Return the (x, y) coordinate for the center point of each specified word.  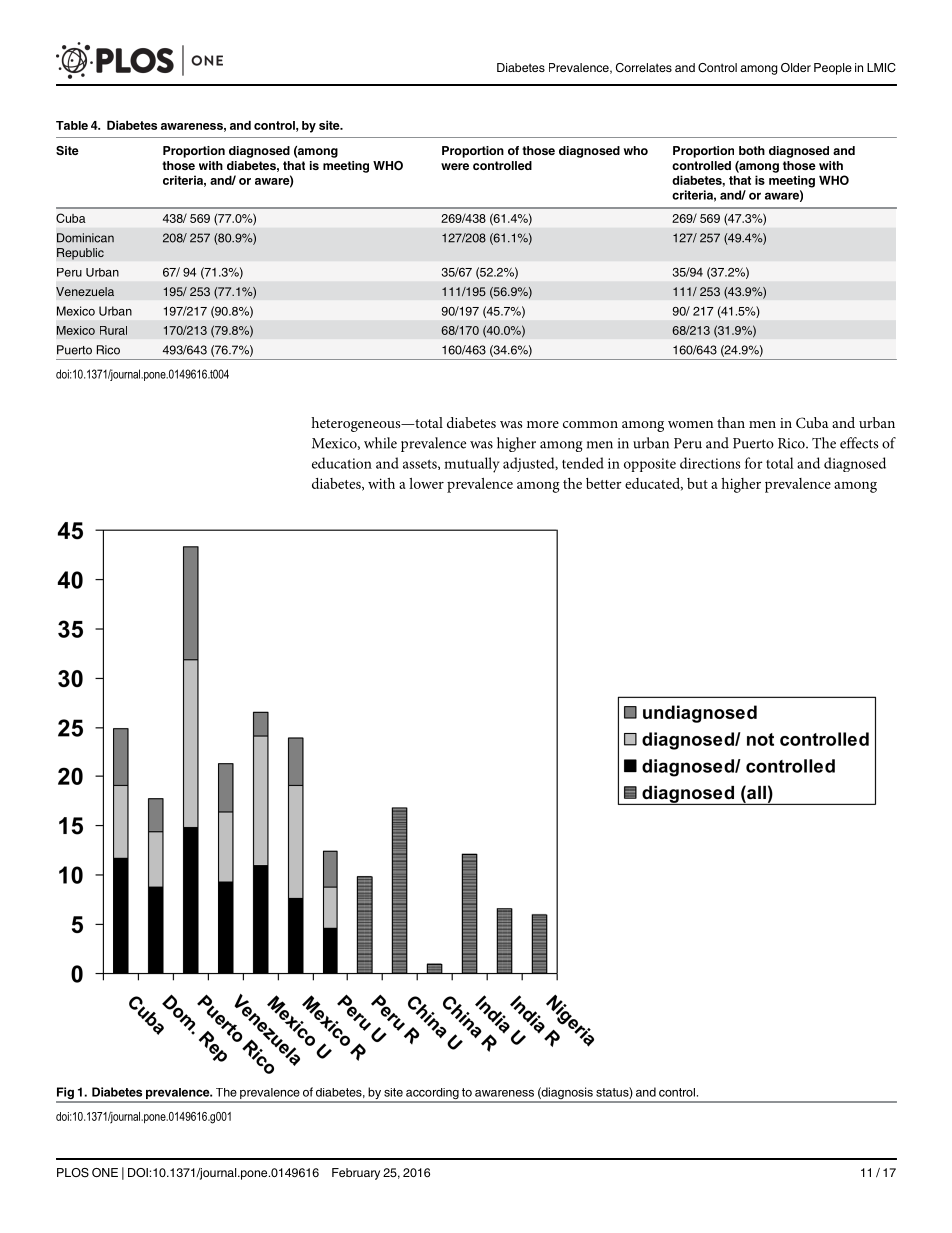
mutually (472, 465)
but (697, 483)
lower (426, 483)
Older (796, 67)
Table (72, 125)
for (754, 463)
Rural (113, 330)
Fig (66, 1094)
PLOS (73, 1173)
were (455, 166)
